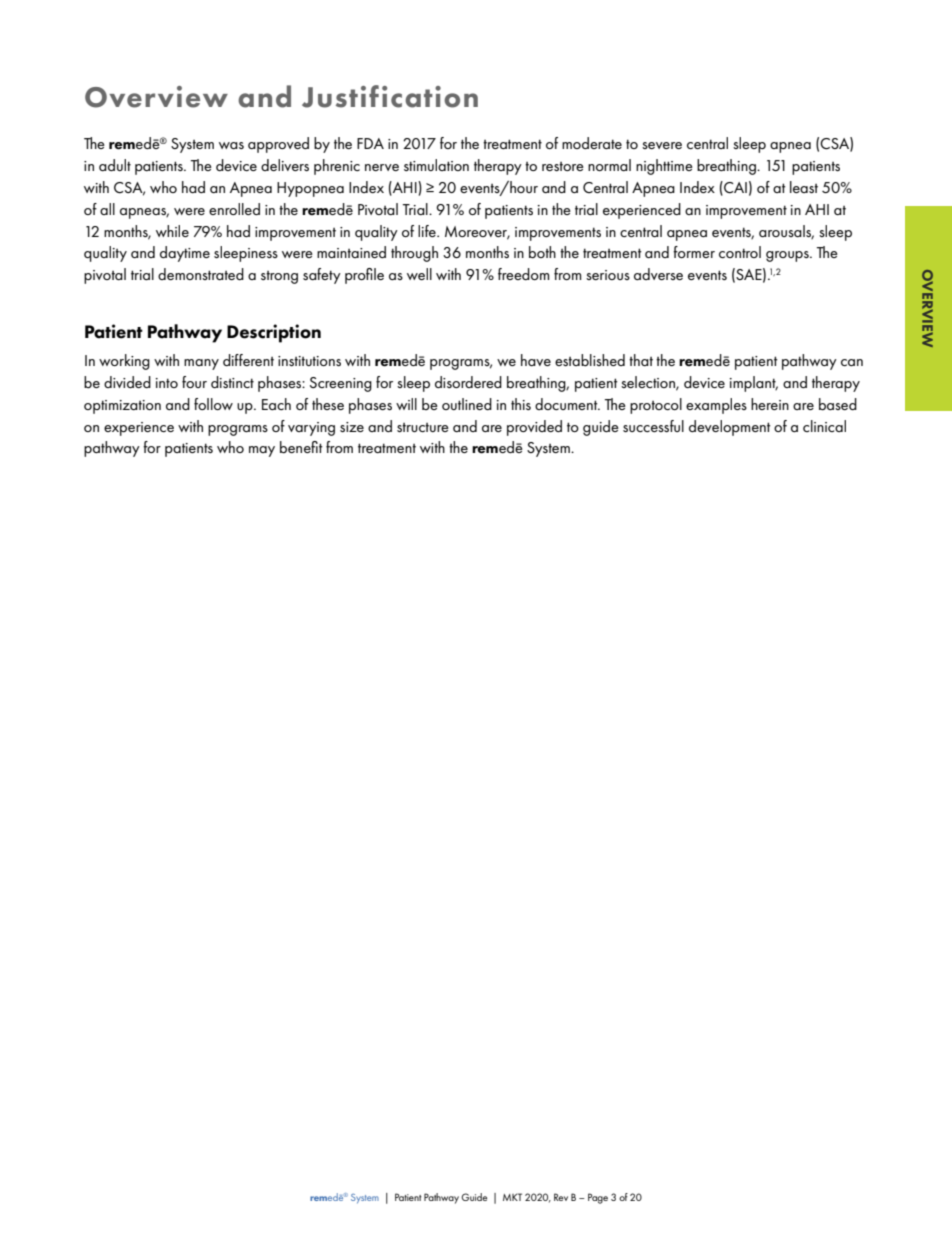  I want to click on development, so click(730, 428).
